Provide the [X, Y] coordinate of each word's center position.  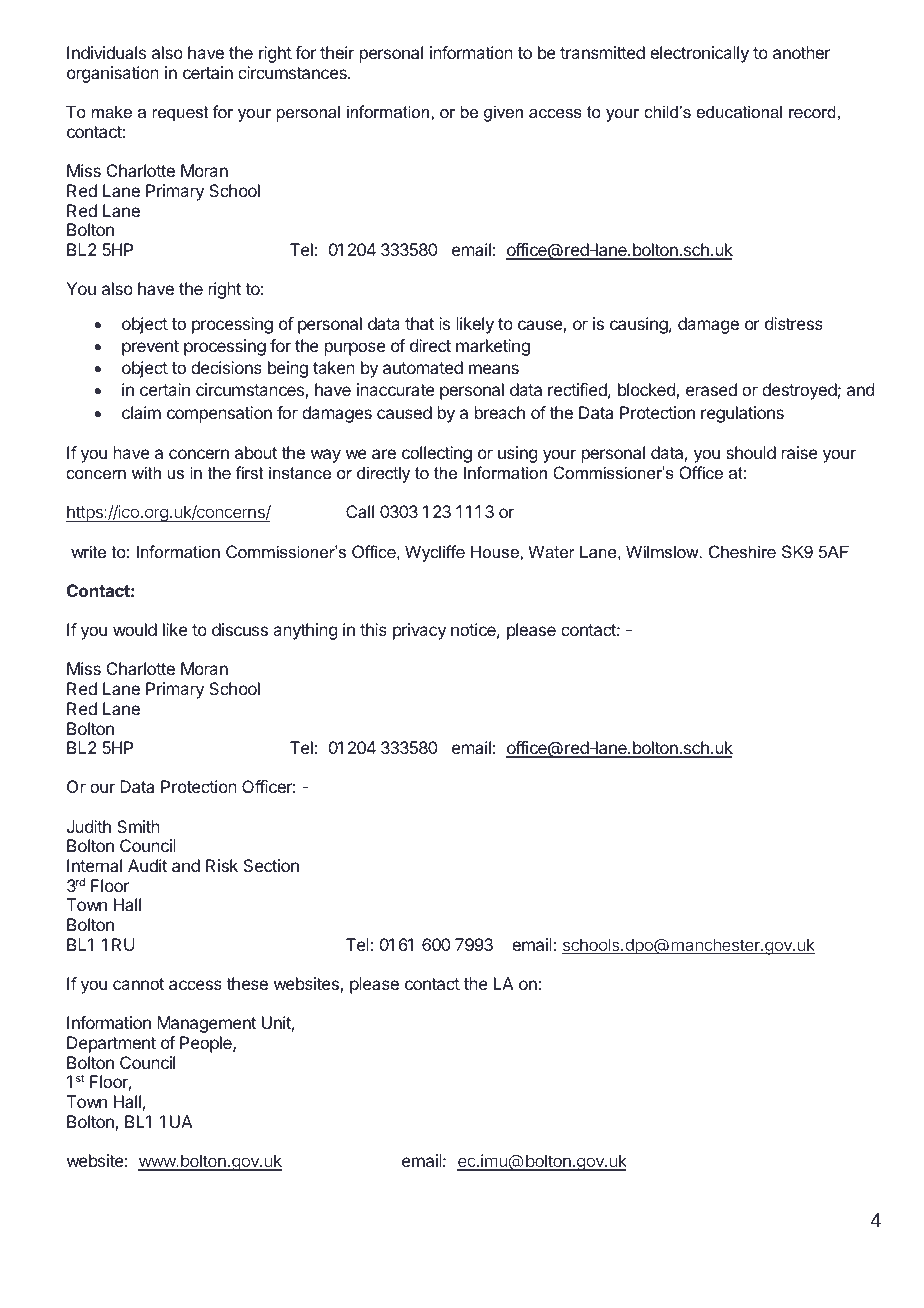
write [88, 551]
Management [206, 1024]
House [496, 551]
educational [739, 111]
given [503, 113]
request [180, 114]
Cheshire [742, 551]
